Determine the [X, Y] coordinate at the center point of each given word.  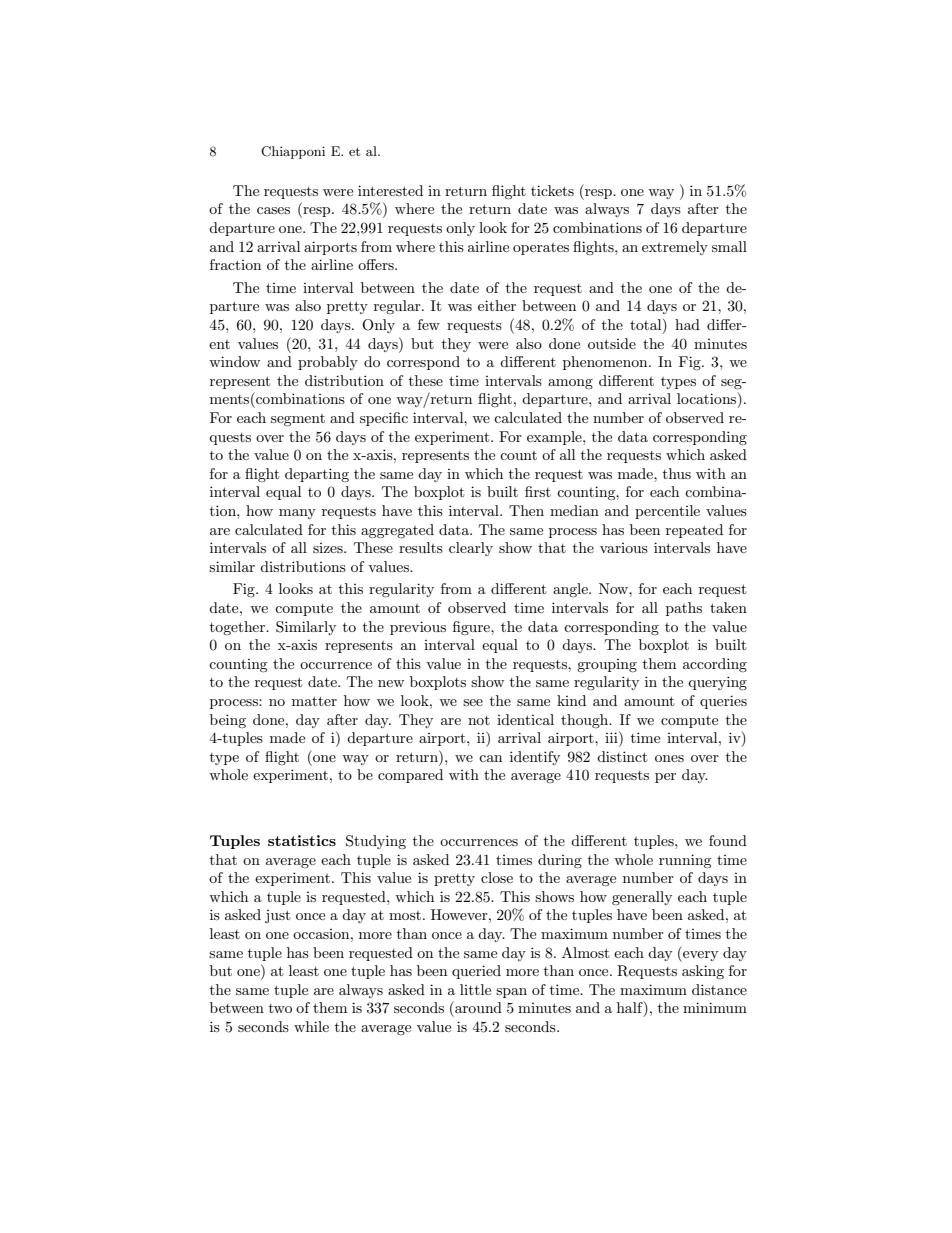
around [477, 1007]
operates [541, 249]
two [280, 1008]
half [631, 1009]
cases [273, 210]
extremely [675, 248]
